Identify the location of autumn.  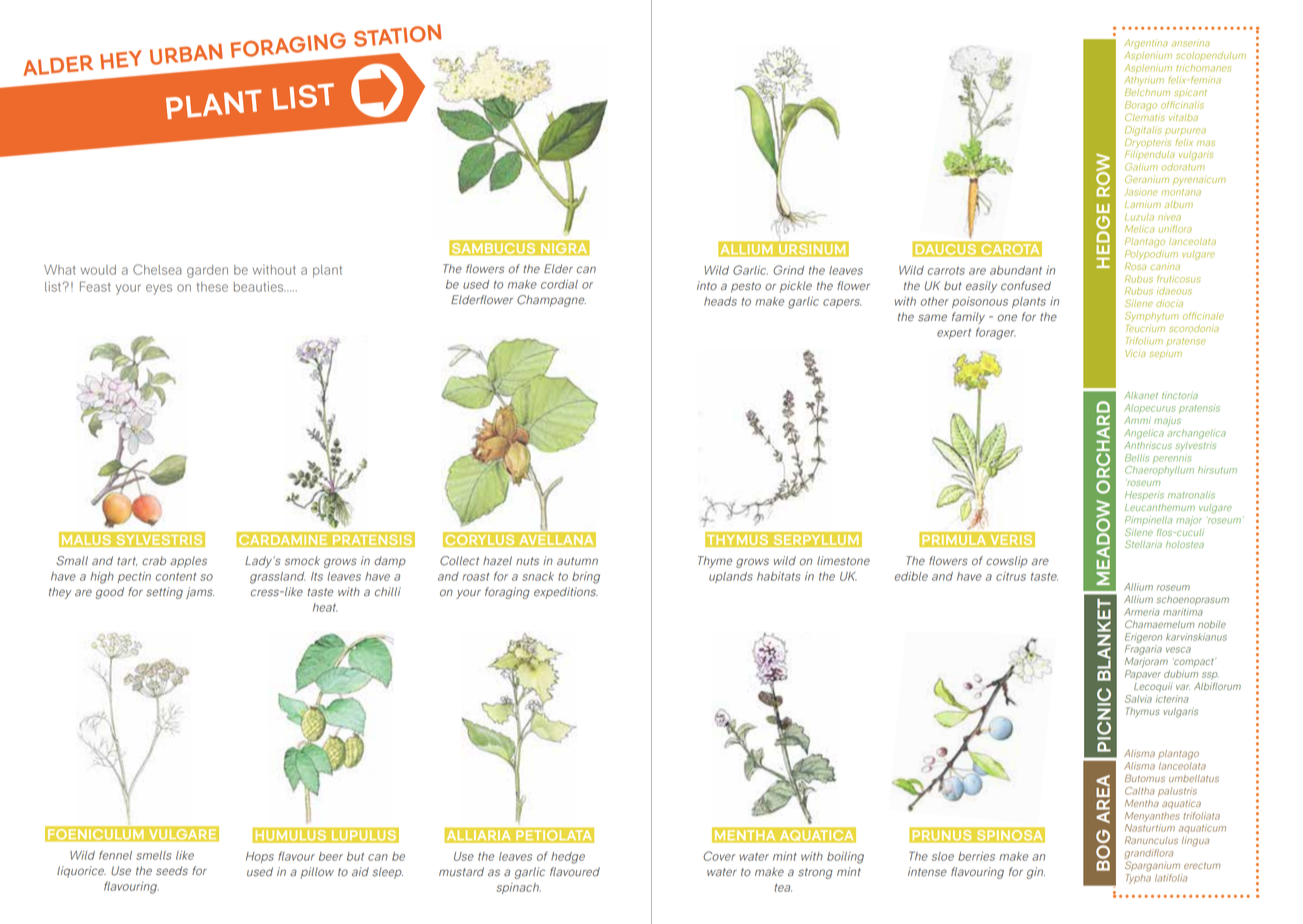
(577, 561).
